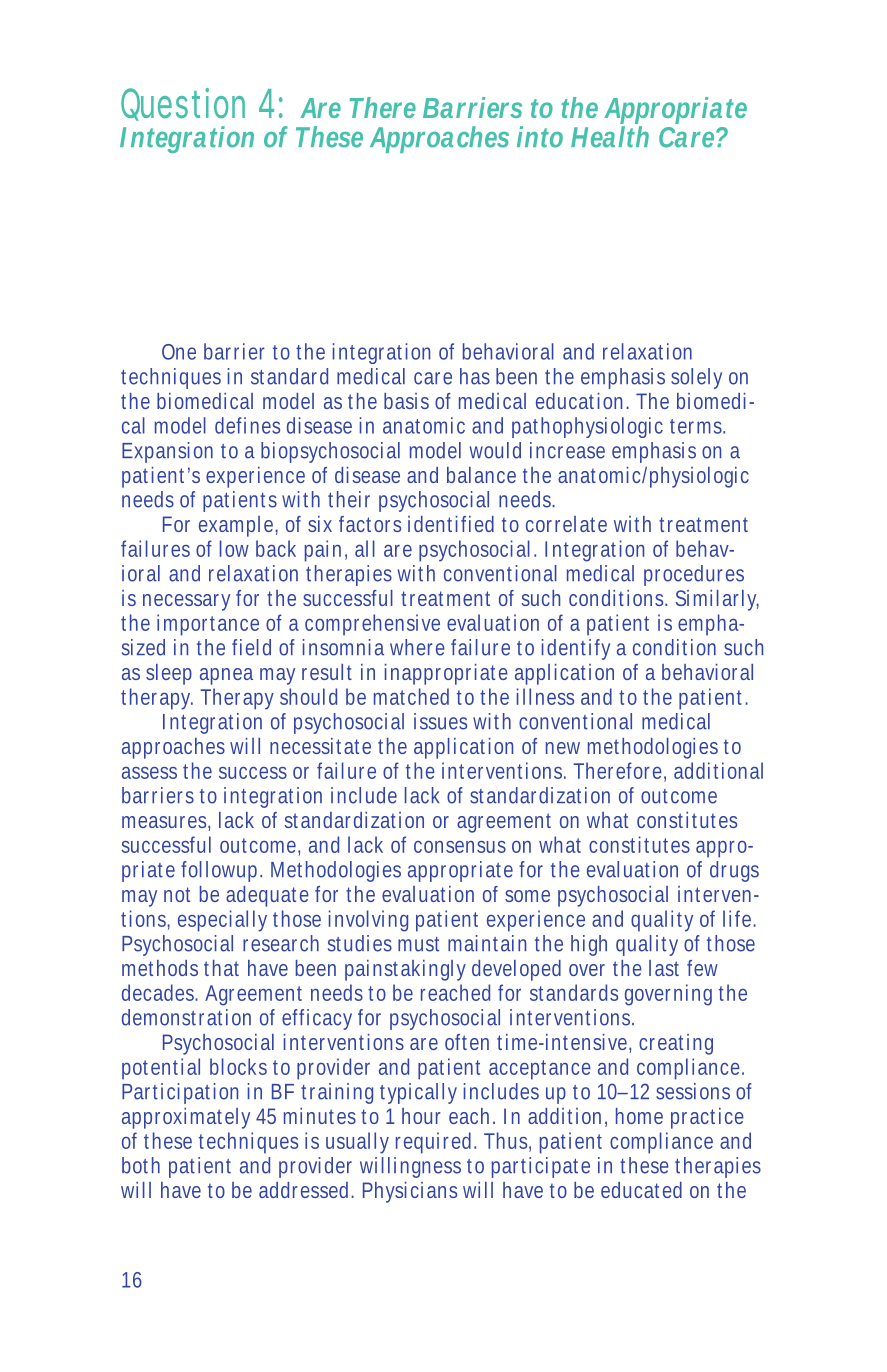 This document has width=887, height=1372. Describe the element at coordinates (440, 721) in the document. I see `issues` at that location.
